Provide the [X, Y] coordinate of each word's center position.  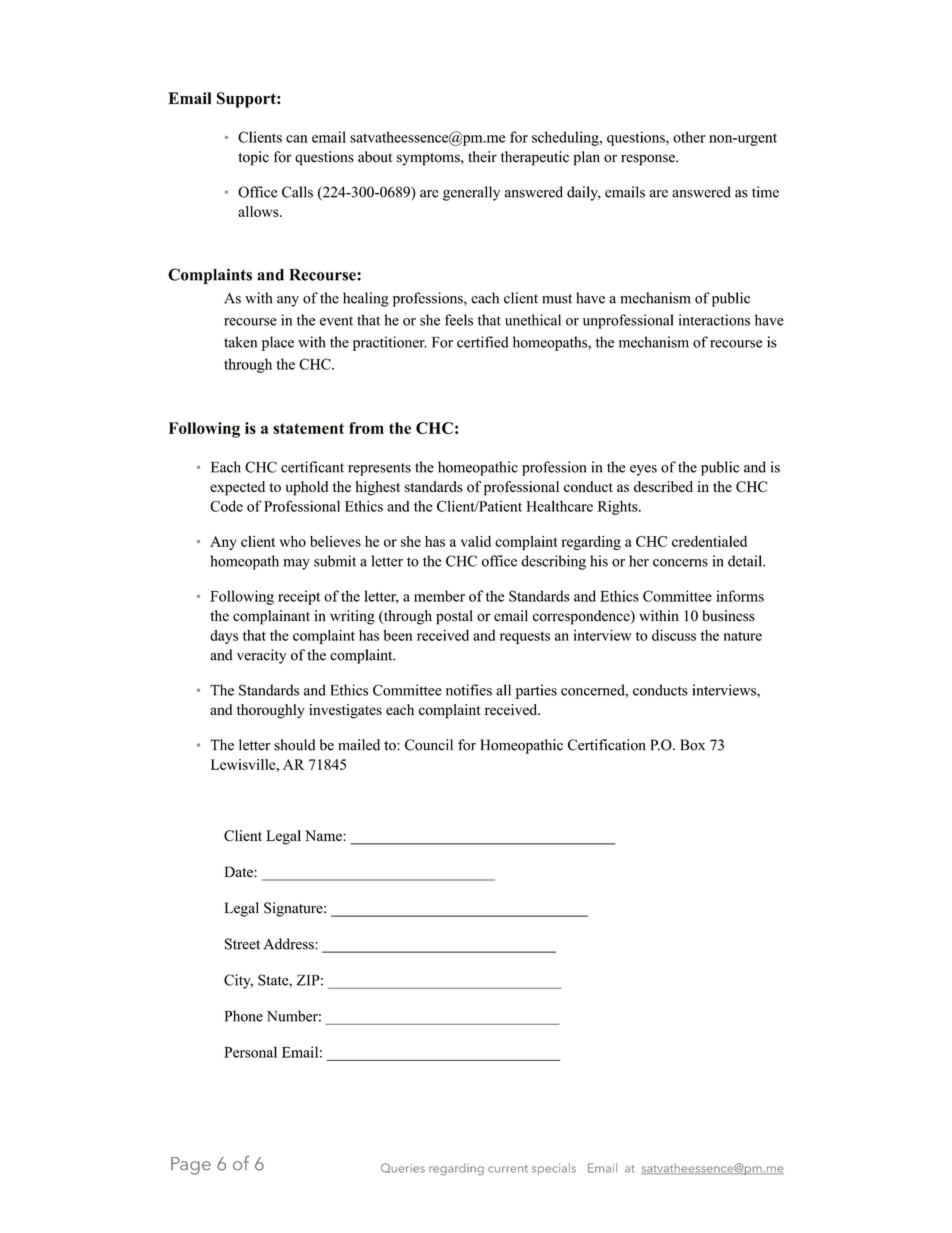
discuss [674, 635]
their [482, 157]
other [689, 137]
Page [191, 1166]
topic [253, 158]
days [224, 637]
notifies [469, 690]
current [508, 1169]
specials [554, 1169]
